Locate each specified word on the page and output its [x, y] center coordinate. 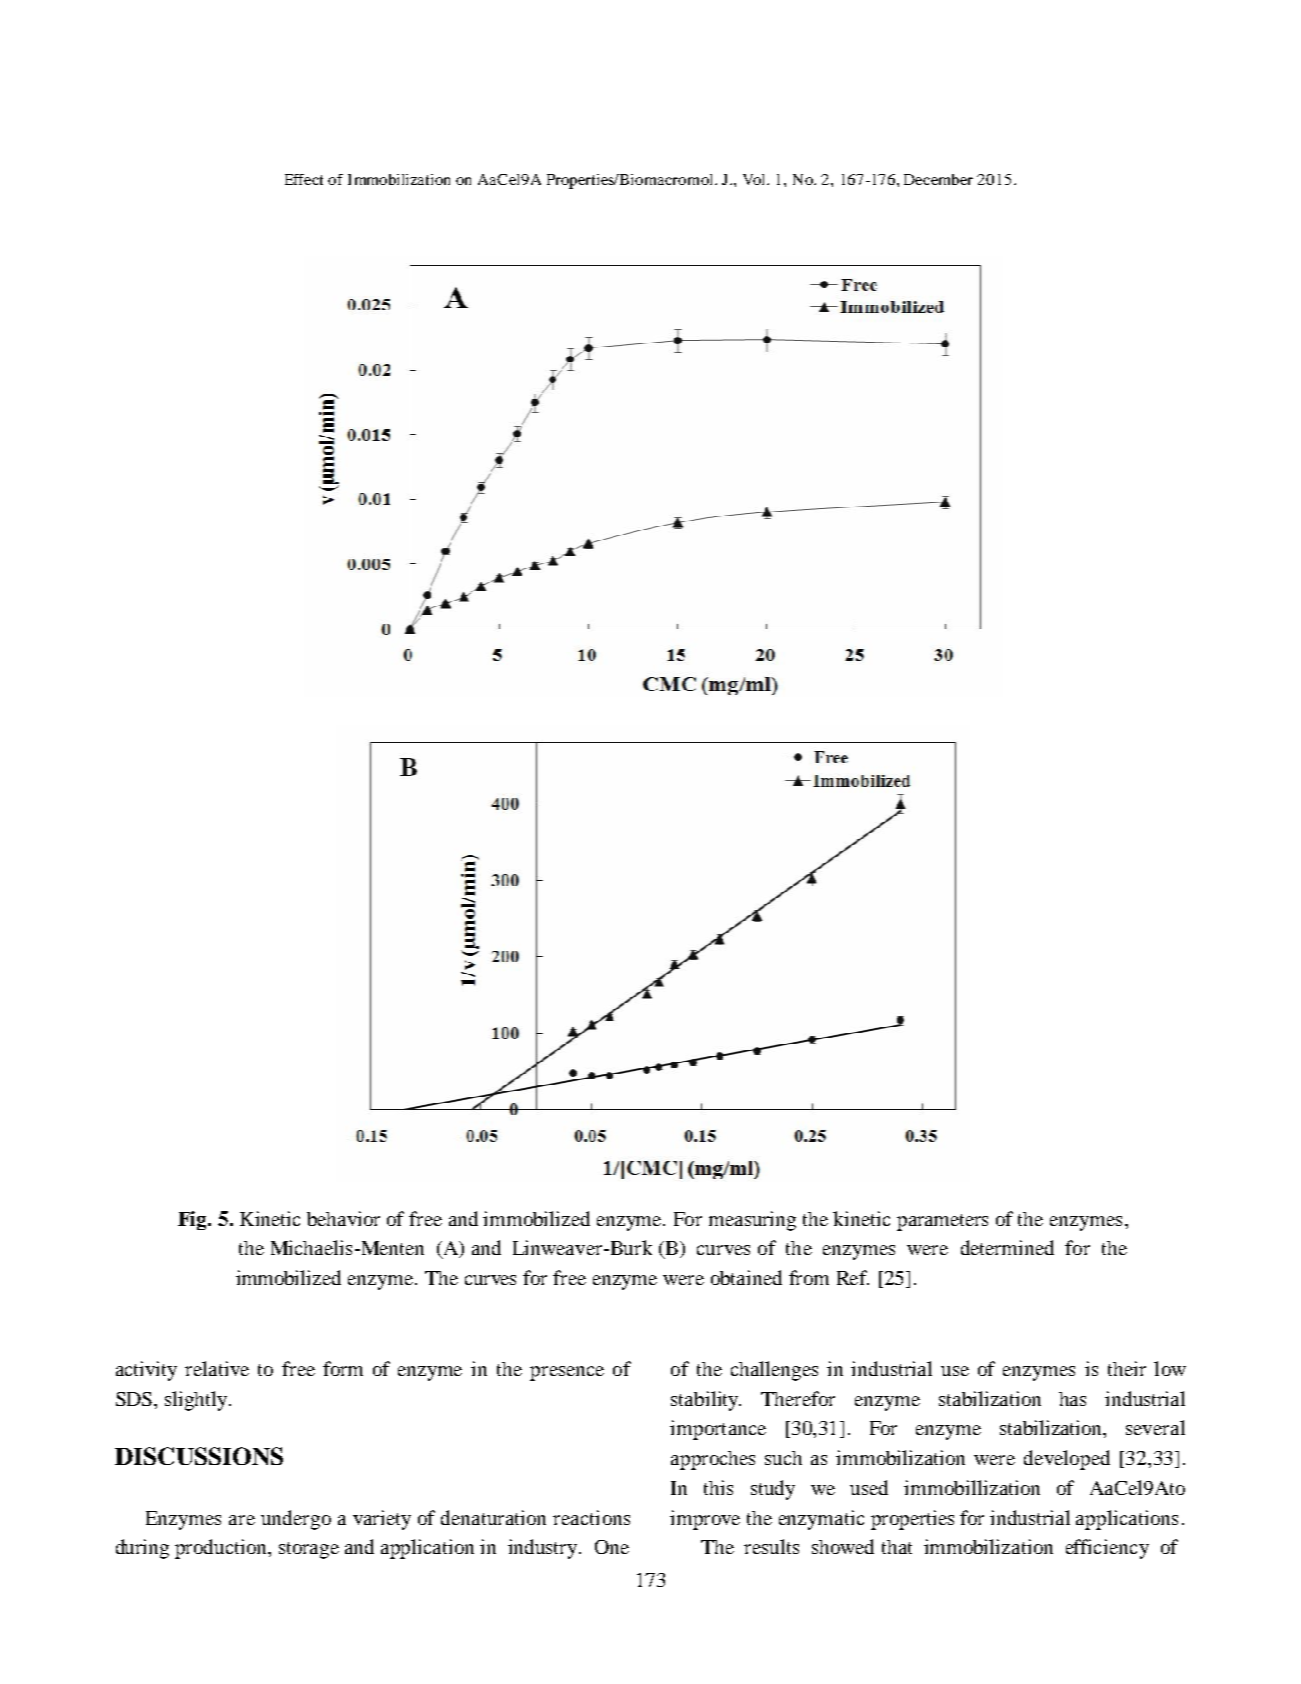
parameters [942, 1222]
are [242, 1520]
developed [1067, 1460]
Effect [304, 179]
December [938, 179]
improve [705, 1520]
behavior [343, 1218]
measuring [752, 1221]
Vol [756, 179]
